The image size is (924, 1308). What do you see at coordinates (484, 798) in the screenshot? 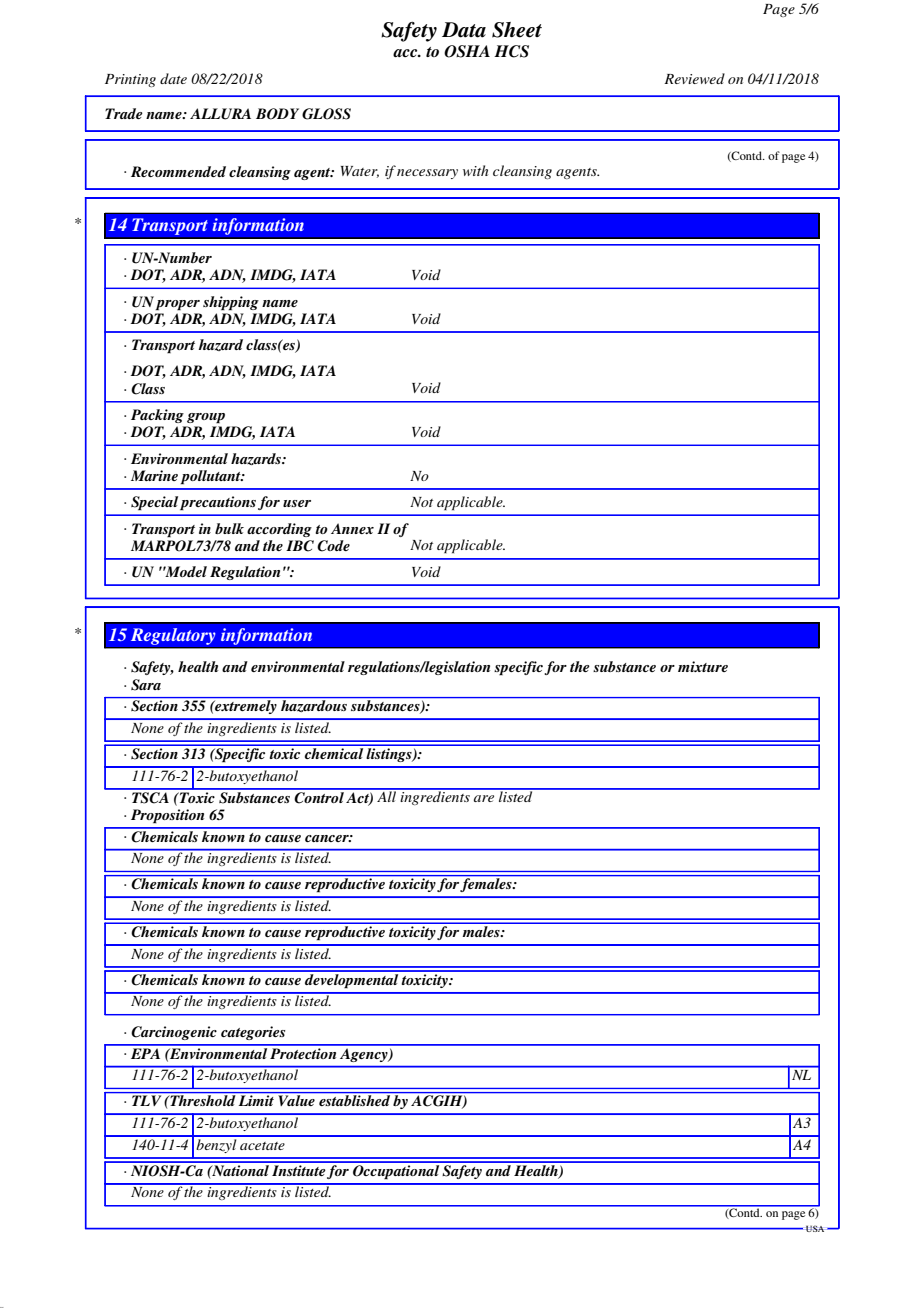
I see `are` at bounding box center [484, 798].
